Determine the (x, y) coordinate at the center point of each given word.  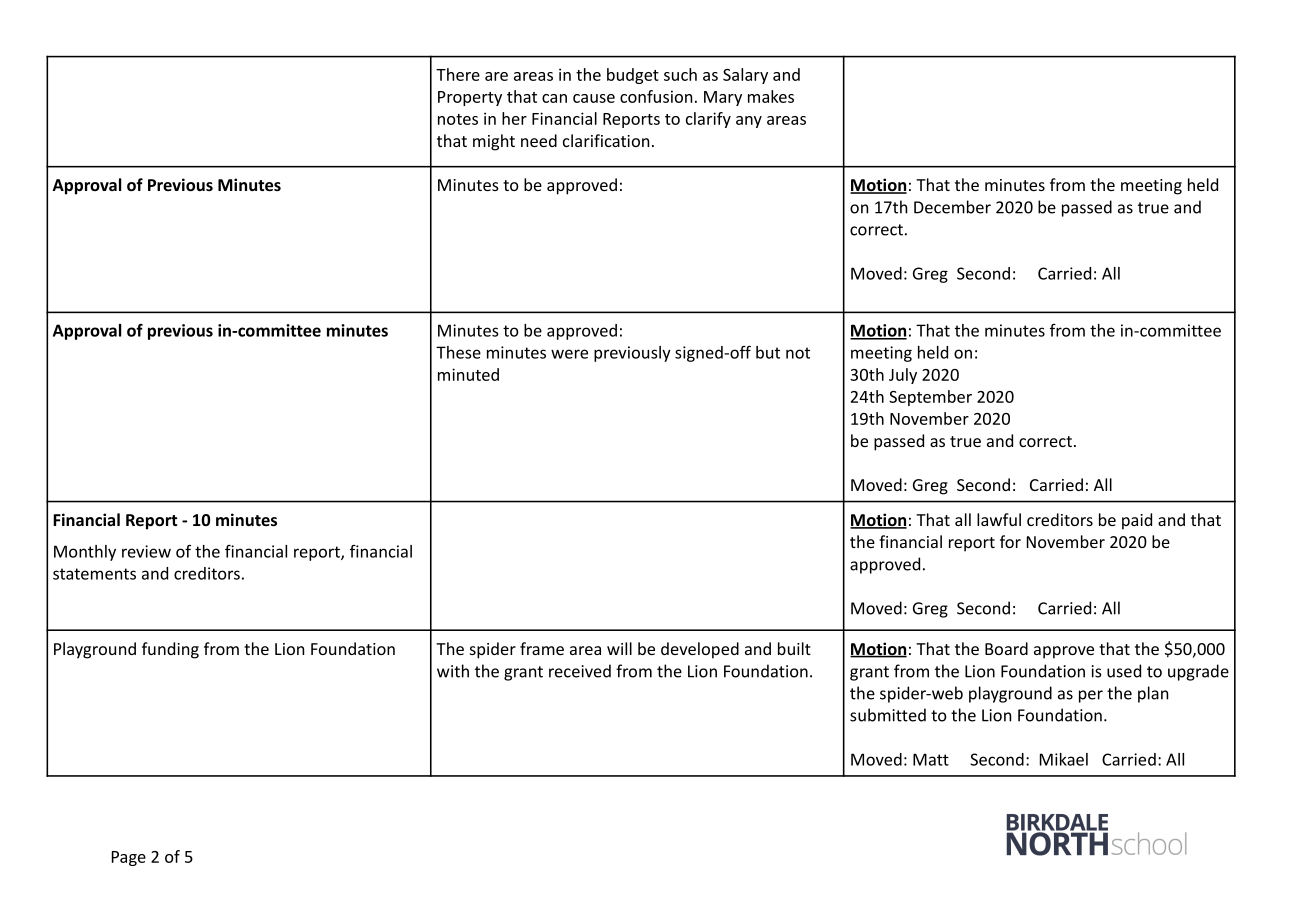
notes (458, 119)
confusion (656, 96)
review (146, 551)
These (458, 352)
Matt (931, 759)
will (619, 648)
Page (129, 858)
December (952, 207)
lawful (999, 519)
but (768, 352)
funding (170, 650)
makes (771, 96)
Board (1006, 648)
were (569, 354)
